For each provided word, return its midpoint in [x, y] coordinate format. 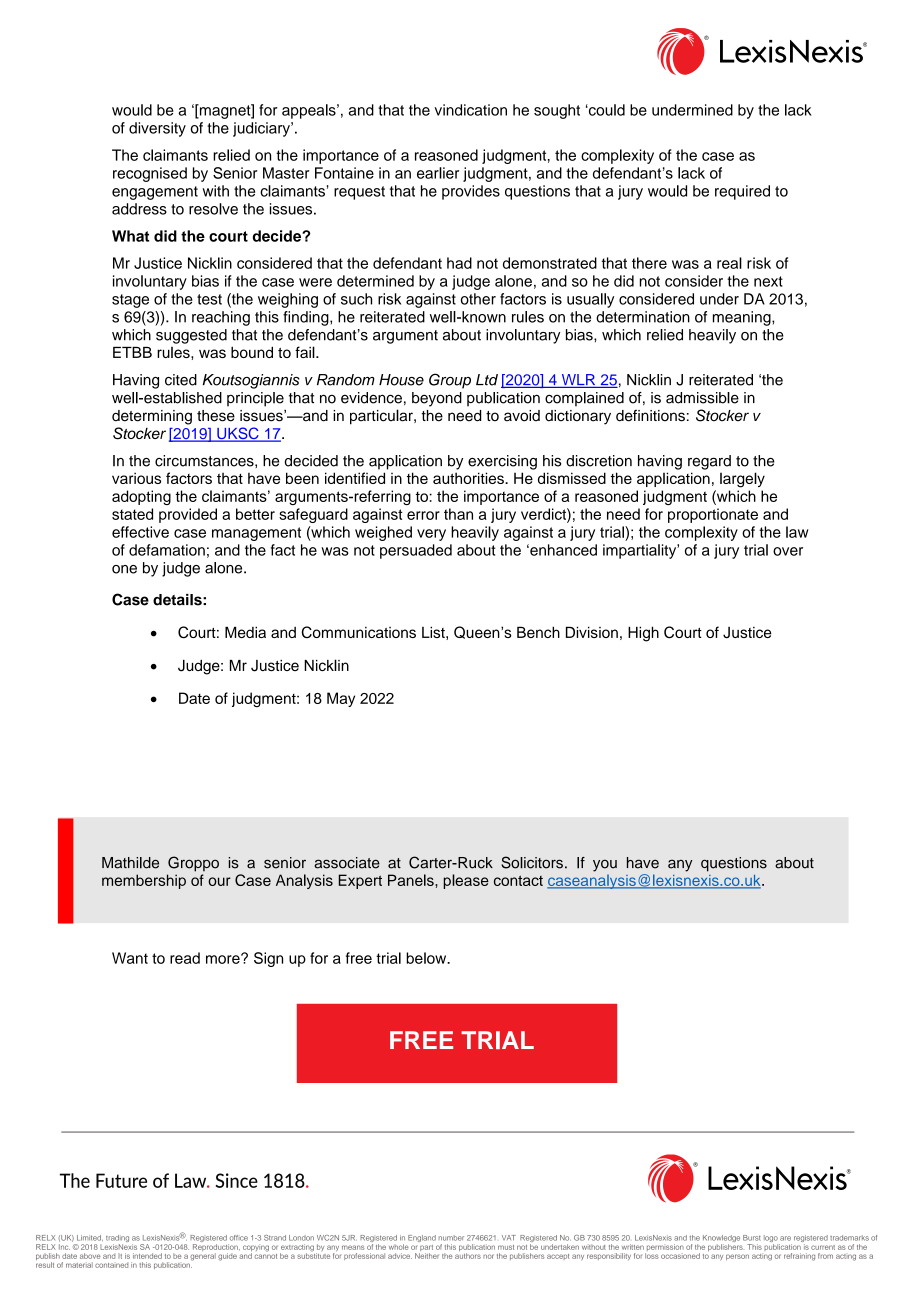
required [742, 192]
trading [117, 1240]
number [451, 1238]
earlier [438, 173]
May [341, 699]
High [643, 634]
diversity [157, 129]
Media [245, 632]
